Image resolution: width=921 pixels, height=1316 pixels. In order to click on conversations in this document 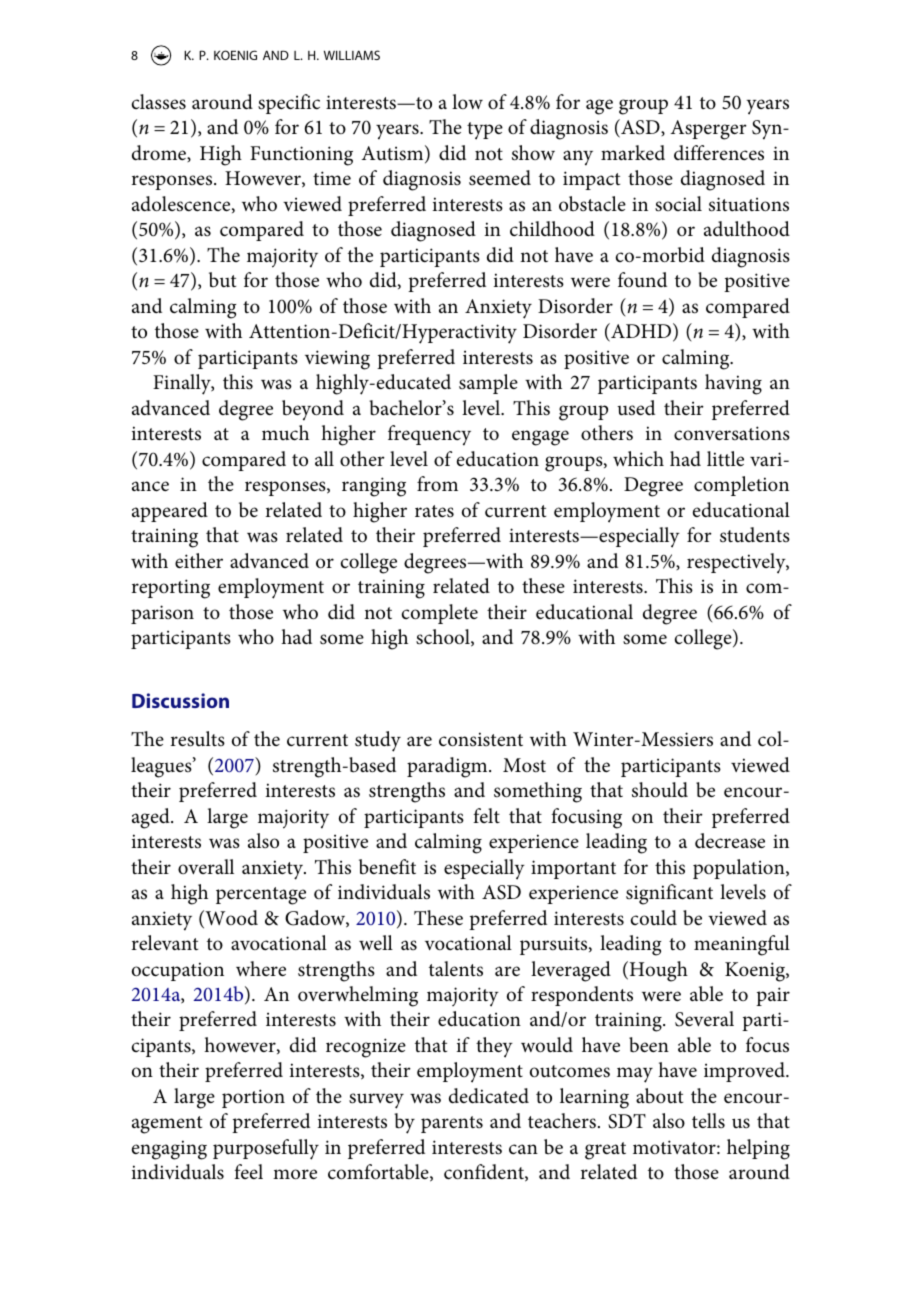, I will do `click(732, 433)`.
